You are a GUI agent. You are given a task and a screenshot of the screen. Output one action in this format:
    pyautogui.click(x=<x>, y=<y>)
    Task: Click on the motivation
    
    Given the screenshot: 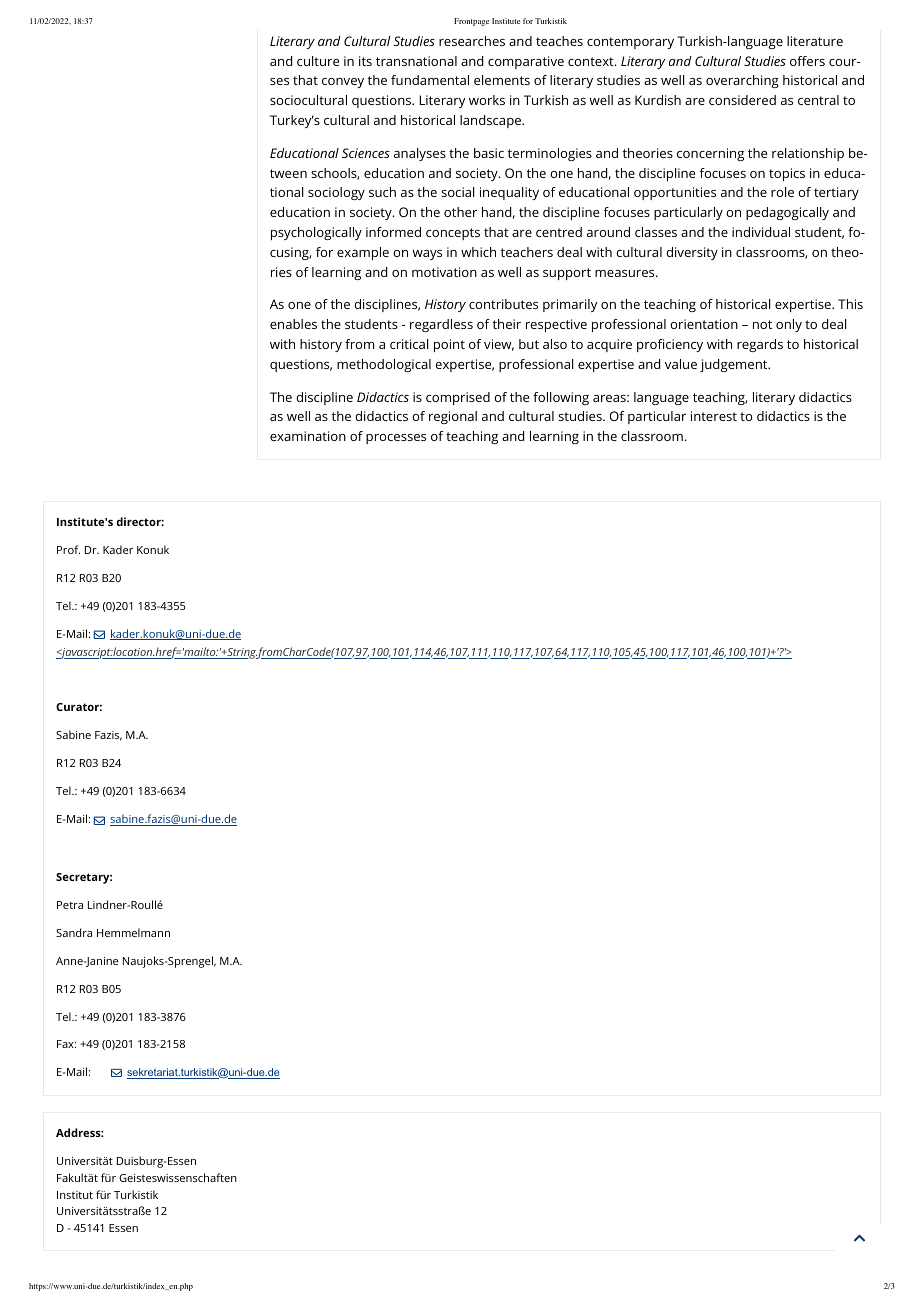 What is the action you would take?
    pyautogui.click(x=444, y=272)
